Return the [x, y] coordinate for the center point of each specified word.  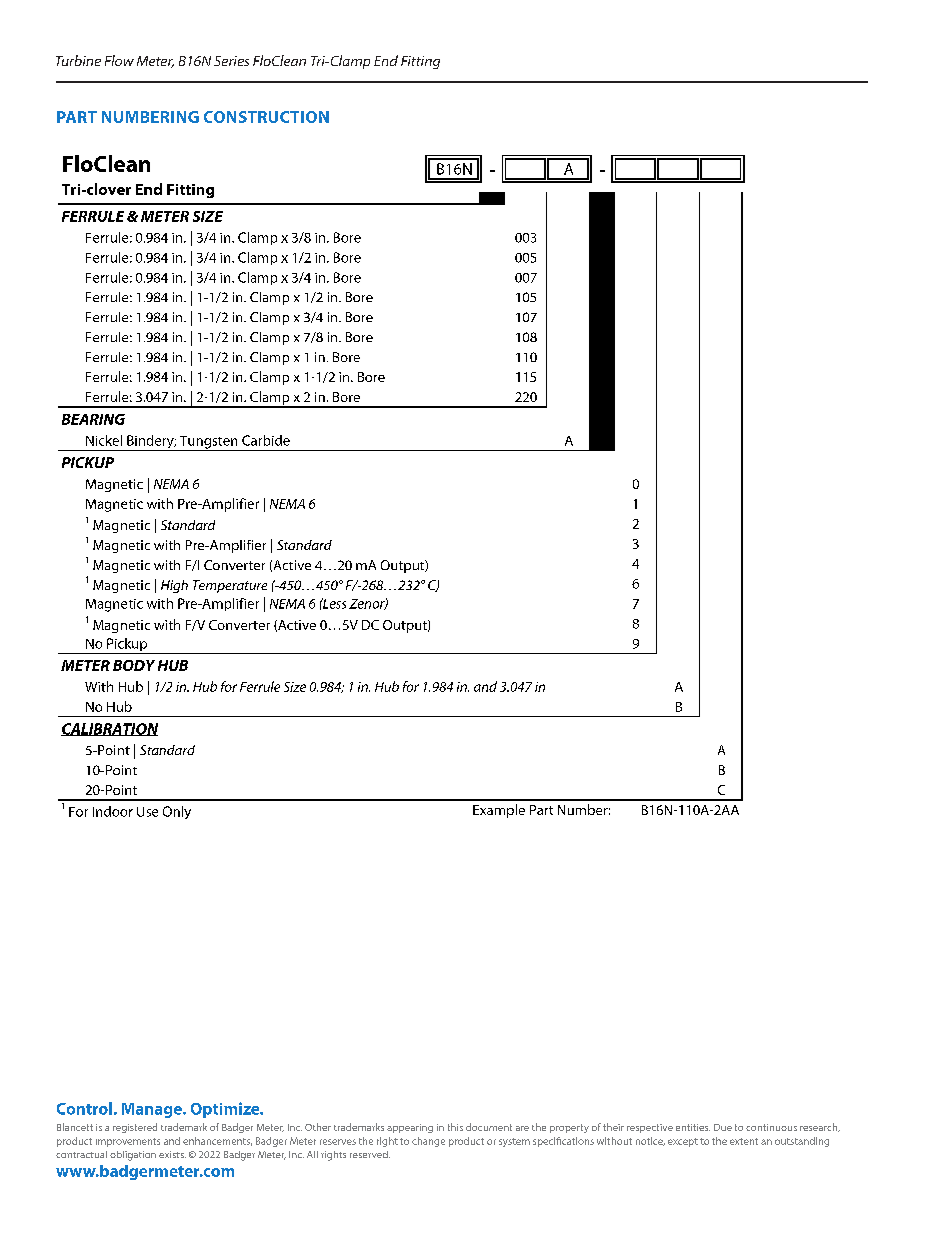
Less [333, 603]
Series [231, 61]
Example [499, 811]
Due [723, 1127]
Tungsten [209, 443]
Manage [153, 1110]
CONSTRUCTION [266, 117]
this [455, 1127]
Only [177, 812]
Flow [119, 60]
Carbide [266, 440]
